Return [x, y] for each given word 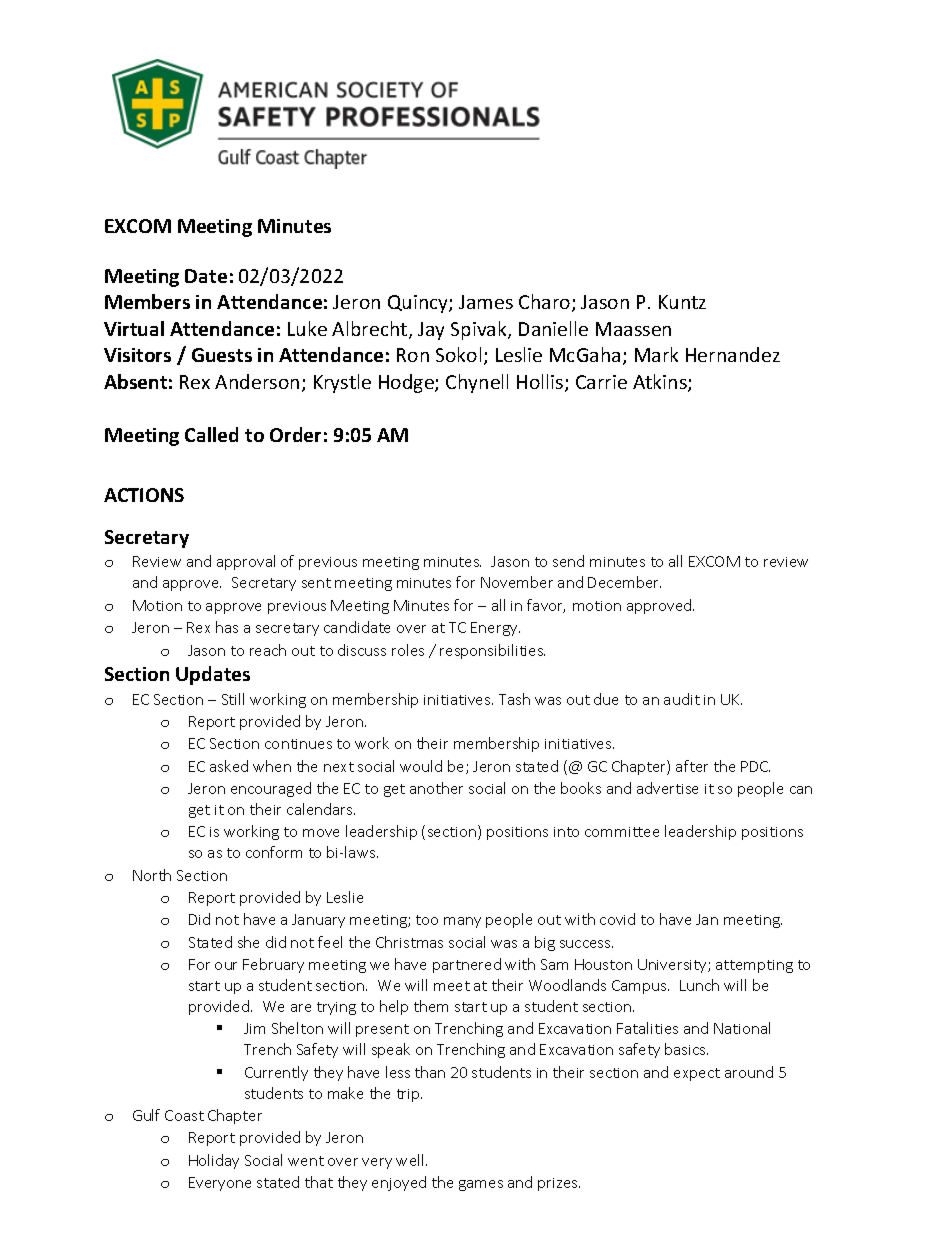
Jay [431, 331]
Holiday [214, 1161]
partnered [467, 965]
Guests [222, 355]
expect [697, 1074]
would [421, 766]
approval [246, 562]
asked [229, 766]
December [624, 582]
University [673, 966]
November [517, 582]
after [692, 766]
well [411, 1160]
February [273, 965]
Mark [656, 354]
